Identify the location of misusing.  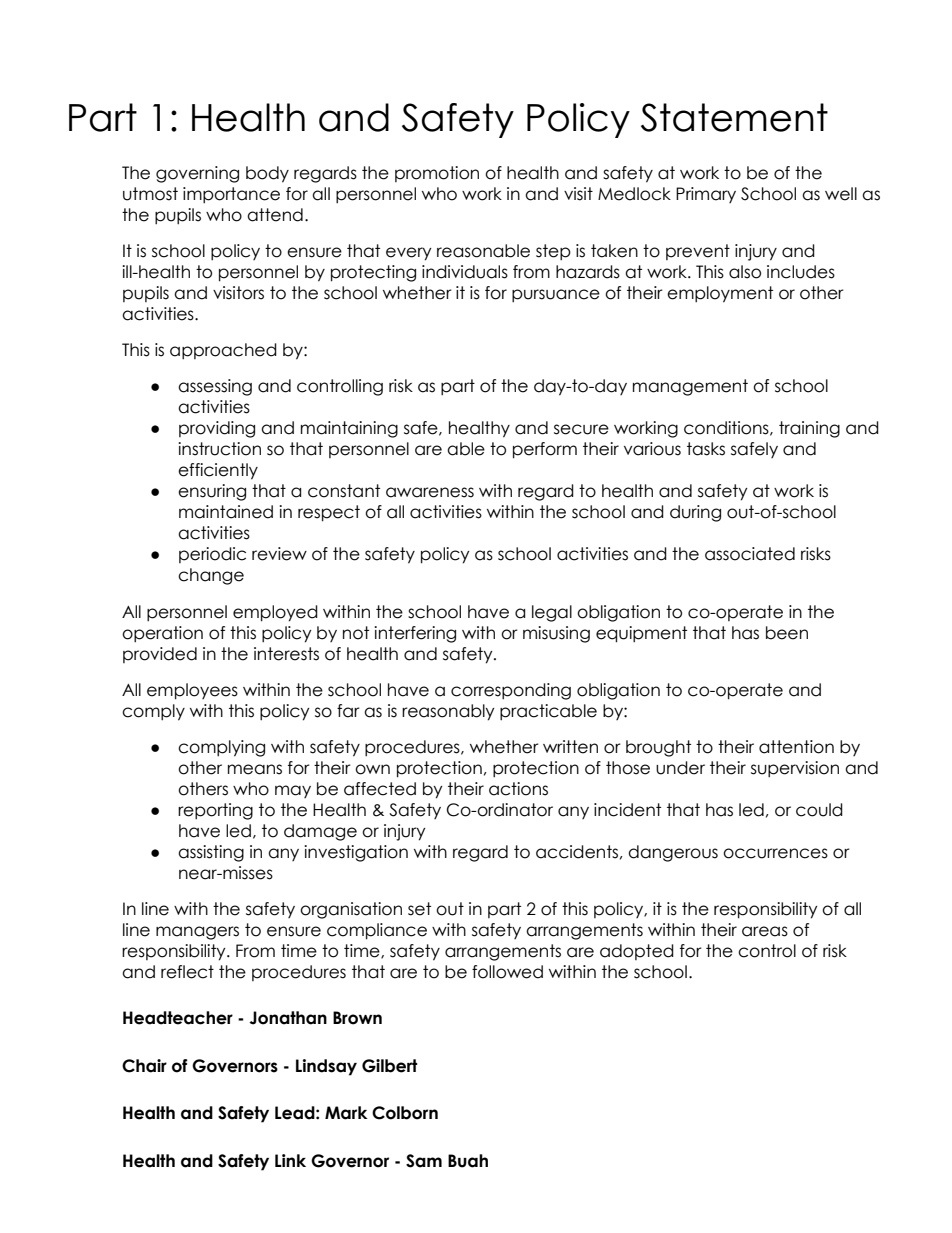
(556, 634).
